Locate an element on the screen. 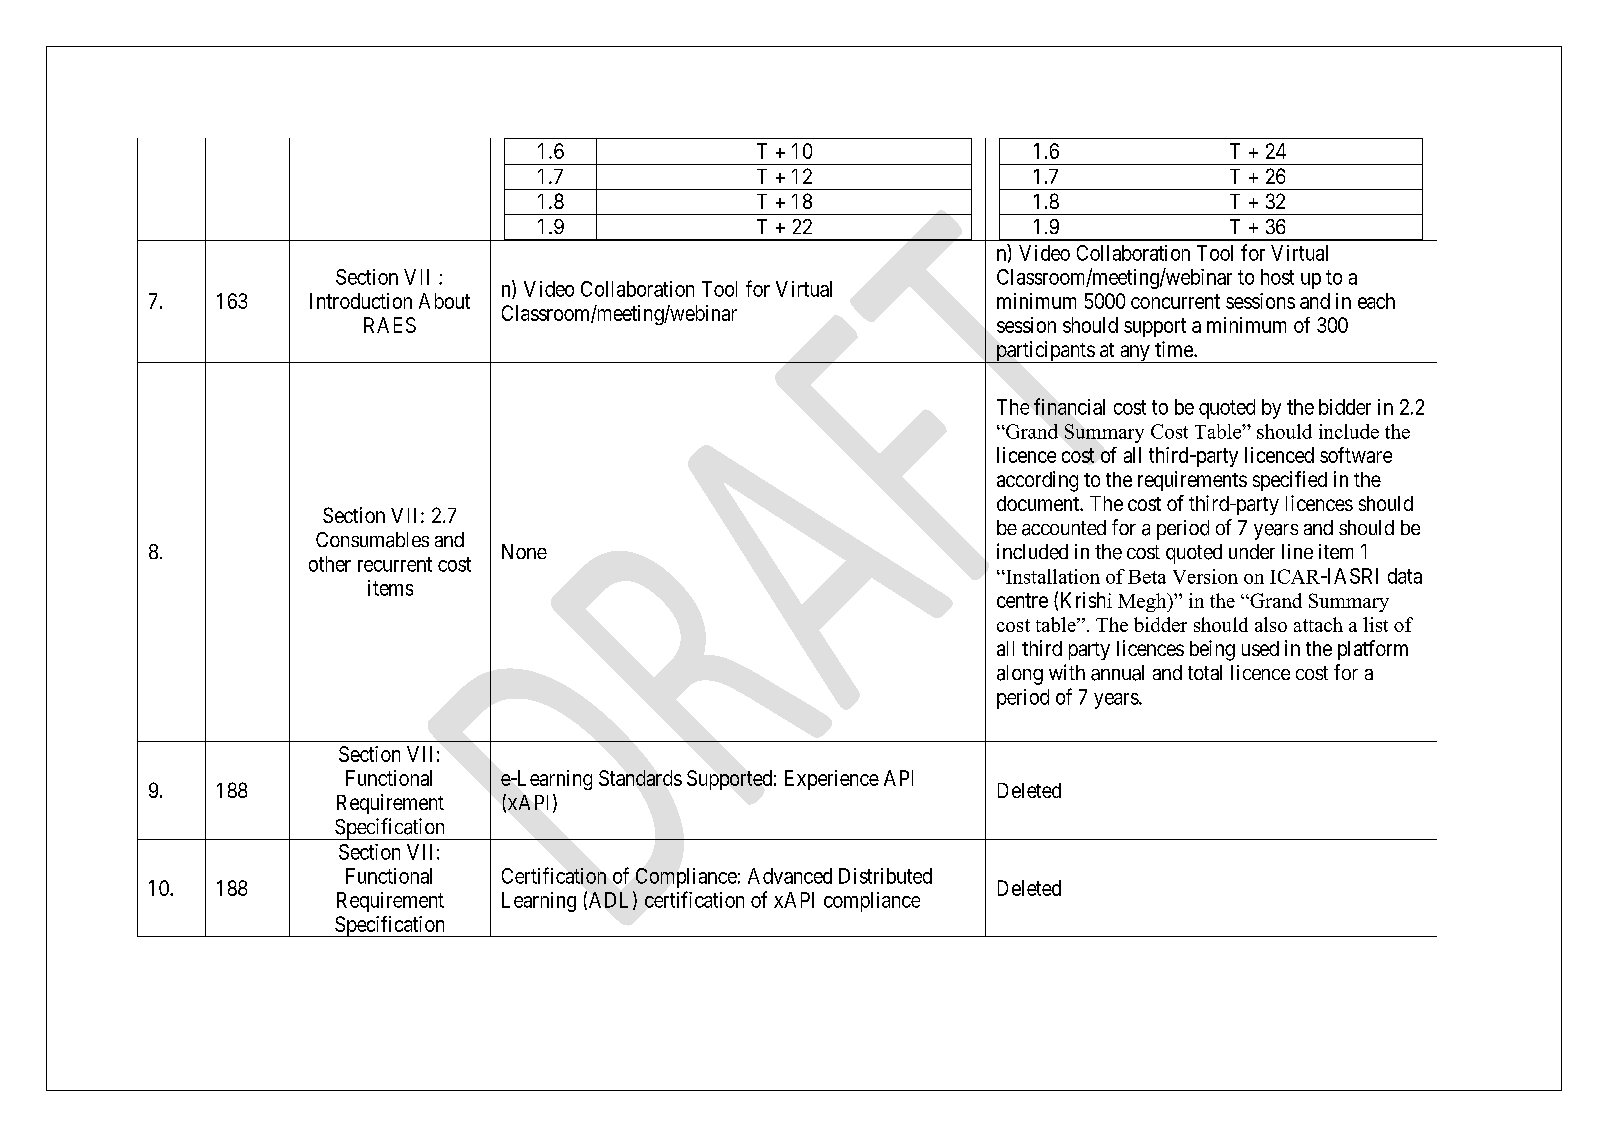 This screenshot has width=1608, height=1137. participants is located at coordinates (1045, 352).
